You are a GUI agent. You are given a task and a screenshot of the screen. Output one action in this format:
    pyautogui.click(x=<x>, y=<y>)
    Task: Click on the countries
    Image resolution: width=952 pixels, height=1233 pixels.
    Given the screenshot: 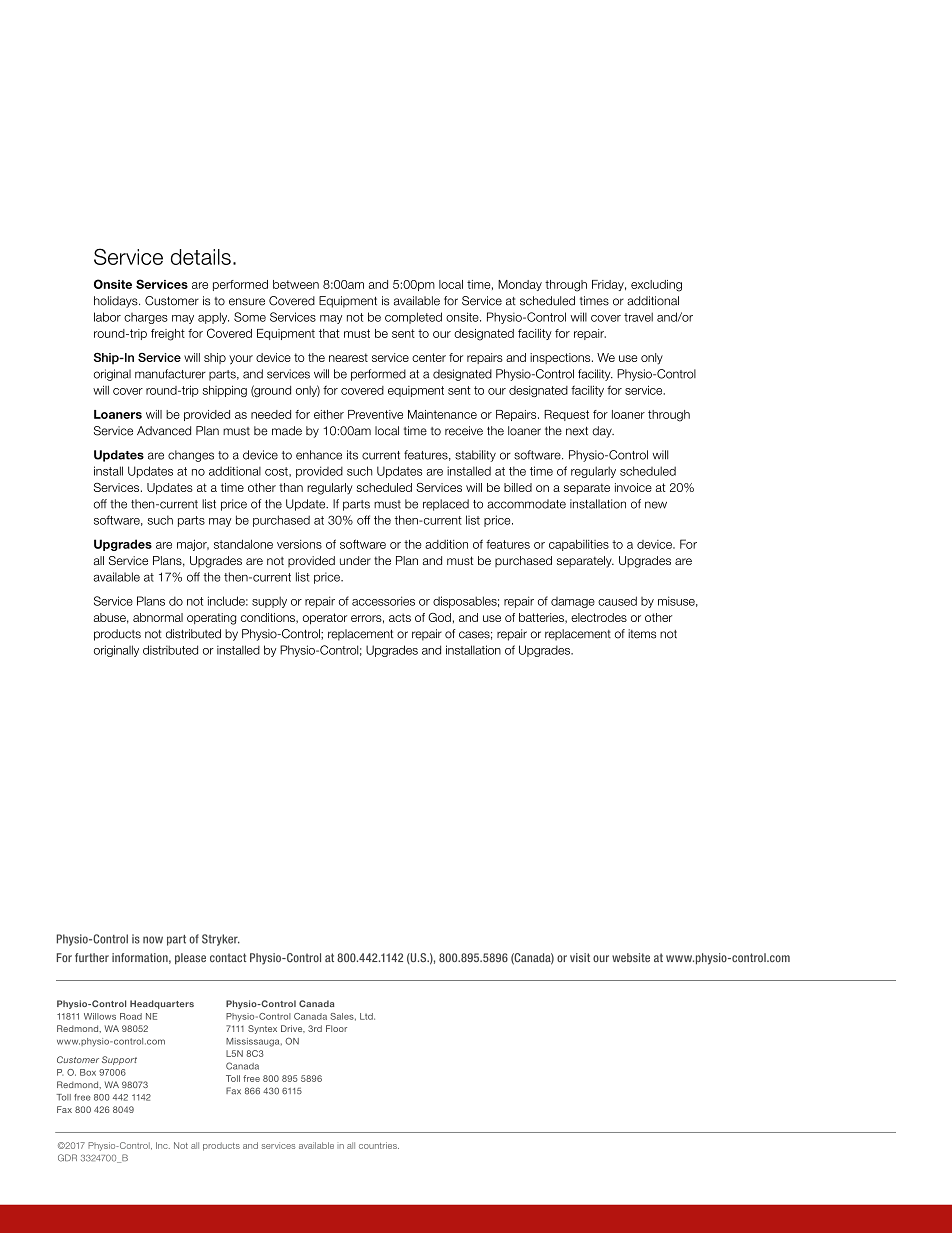 What is the action you would take?
    pyautogui.click(x=379, y=1145)
